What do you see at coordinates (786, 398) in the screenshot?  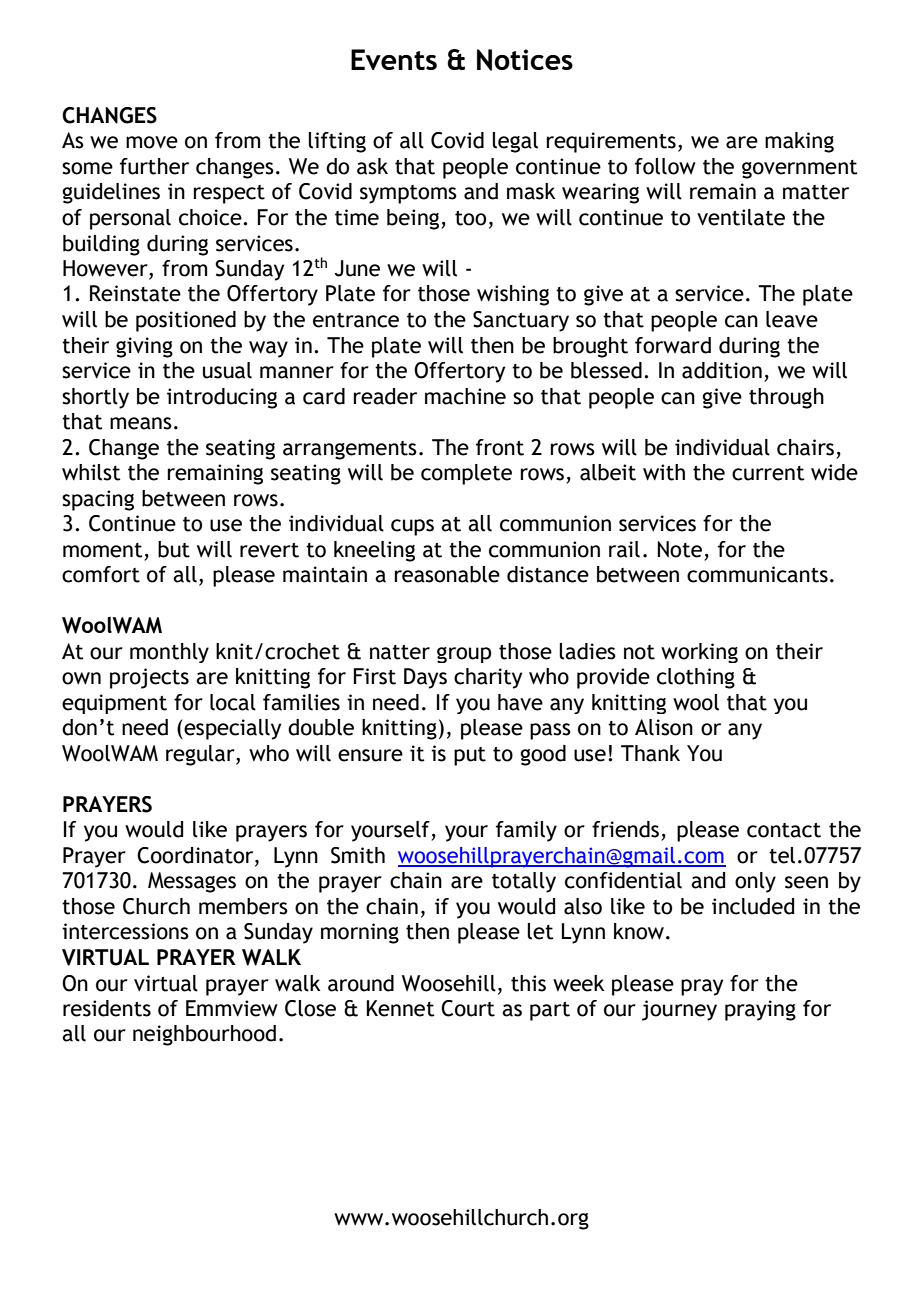 I see `through` at bounding box center [786, 398].
